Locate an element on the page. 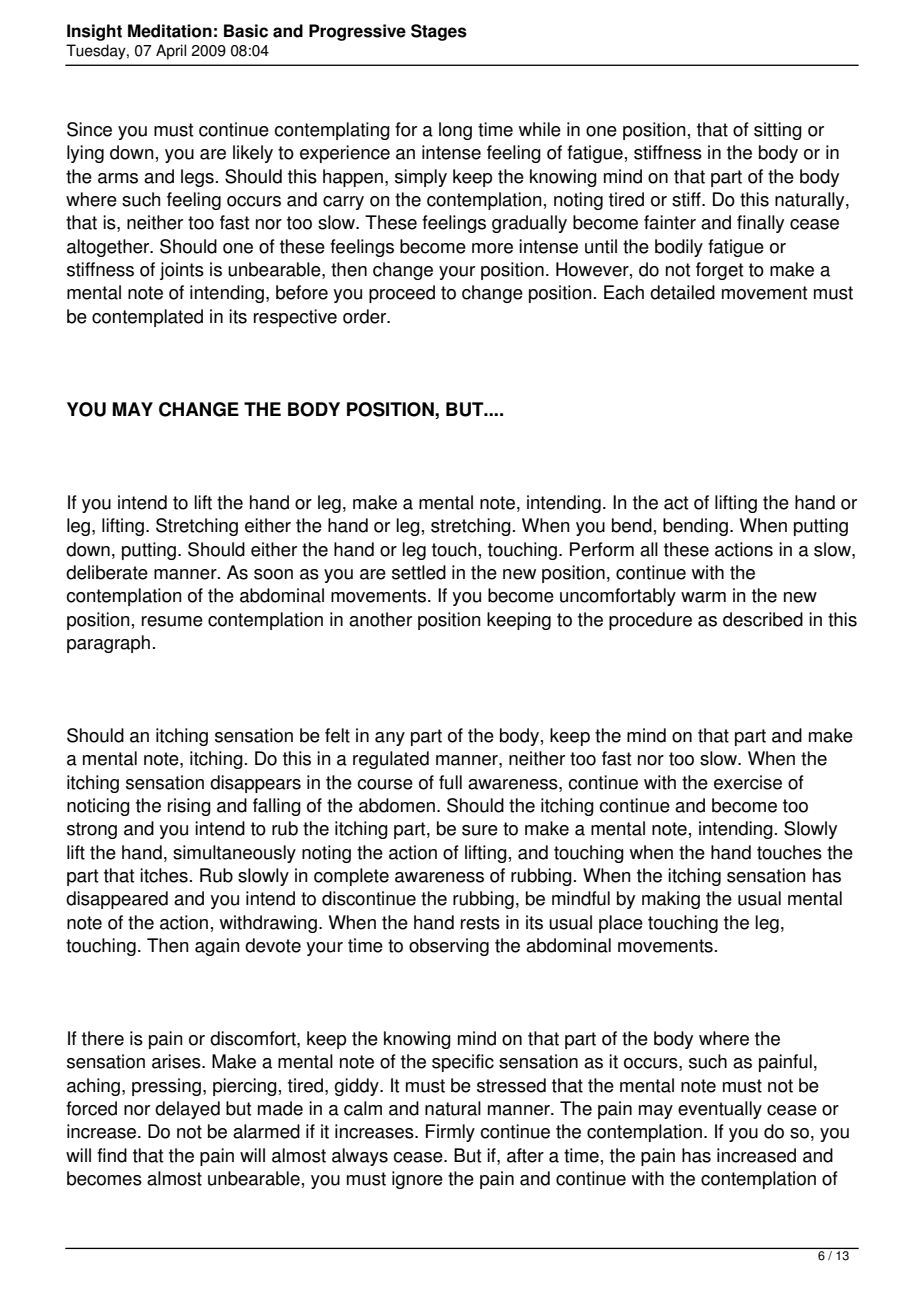 The height and width of the document is (1308, 924). Firmly is located at coordinates (450, 1133).
